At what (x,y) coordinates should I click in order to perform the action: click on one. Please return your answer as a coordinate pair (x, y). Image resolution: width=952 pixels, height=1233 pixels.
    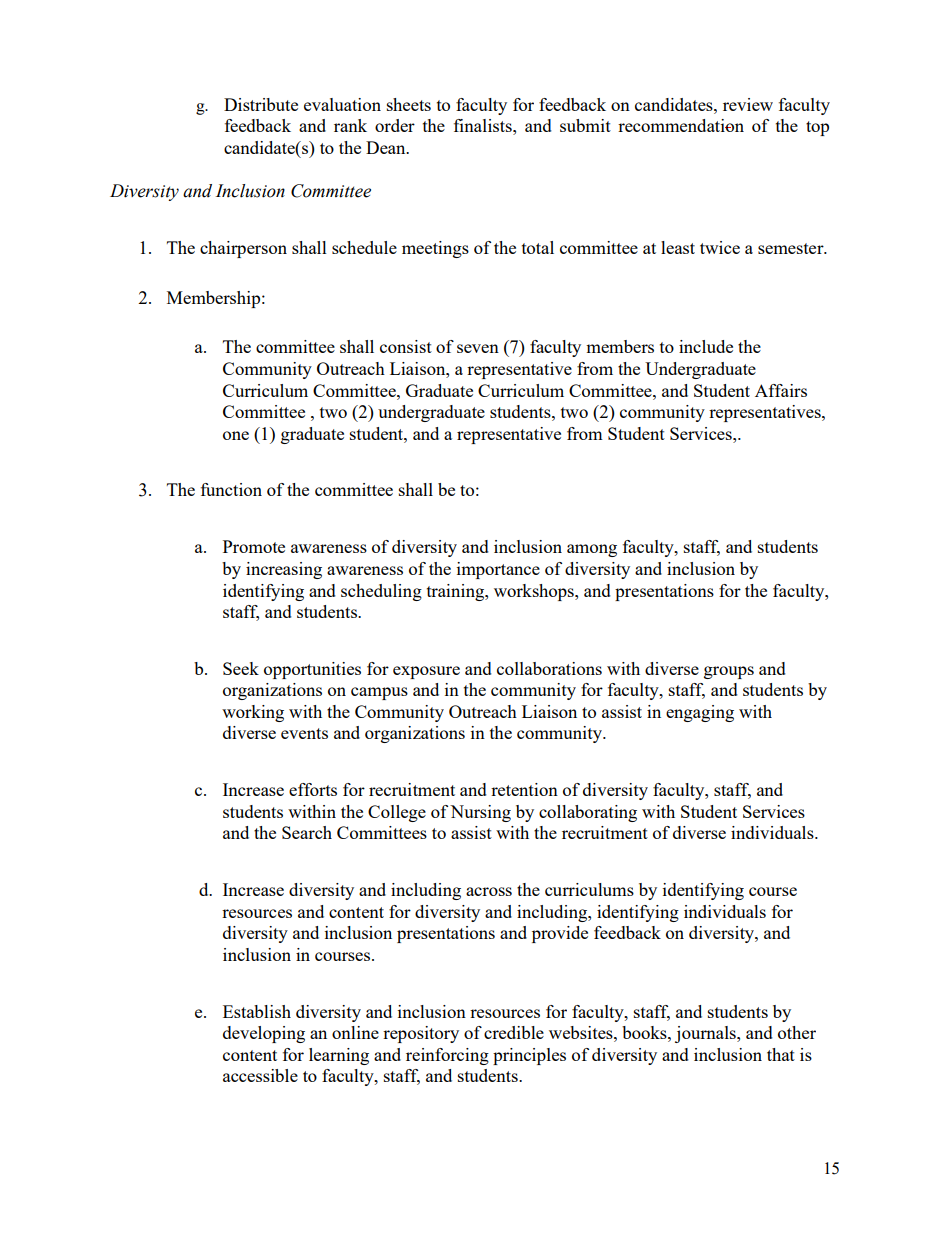
    Looking at the image, I should click on (236, 435).
